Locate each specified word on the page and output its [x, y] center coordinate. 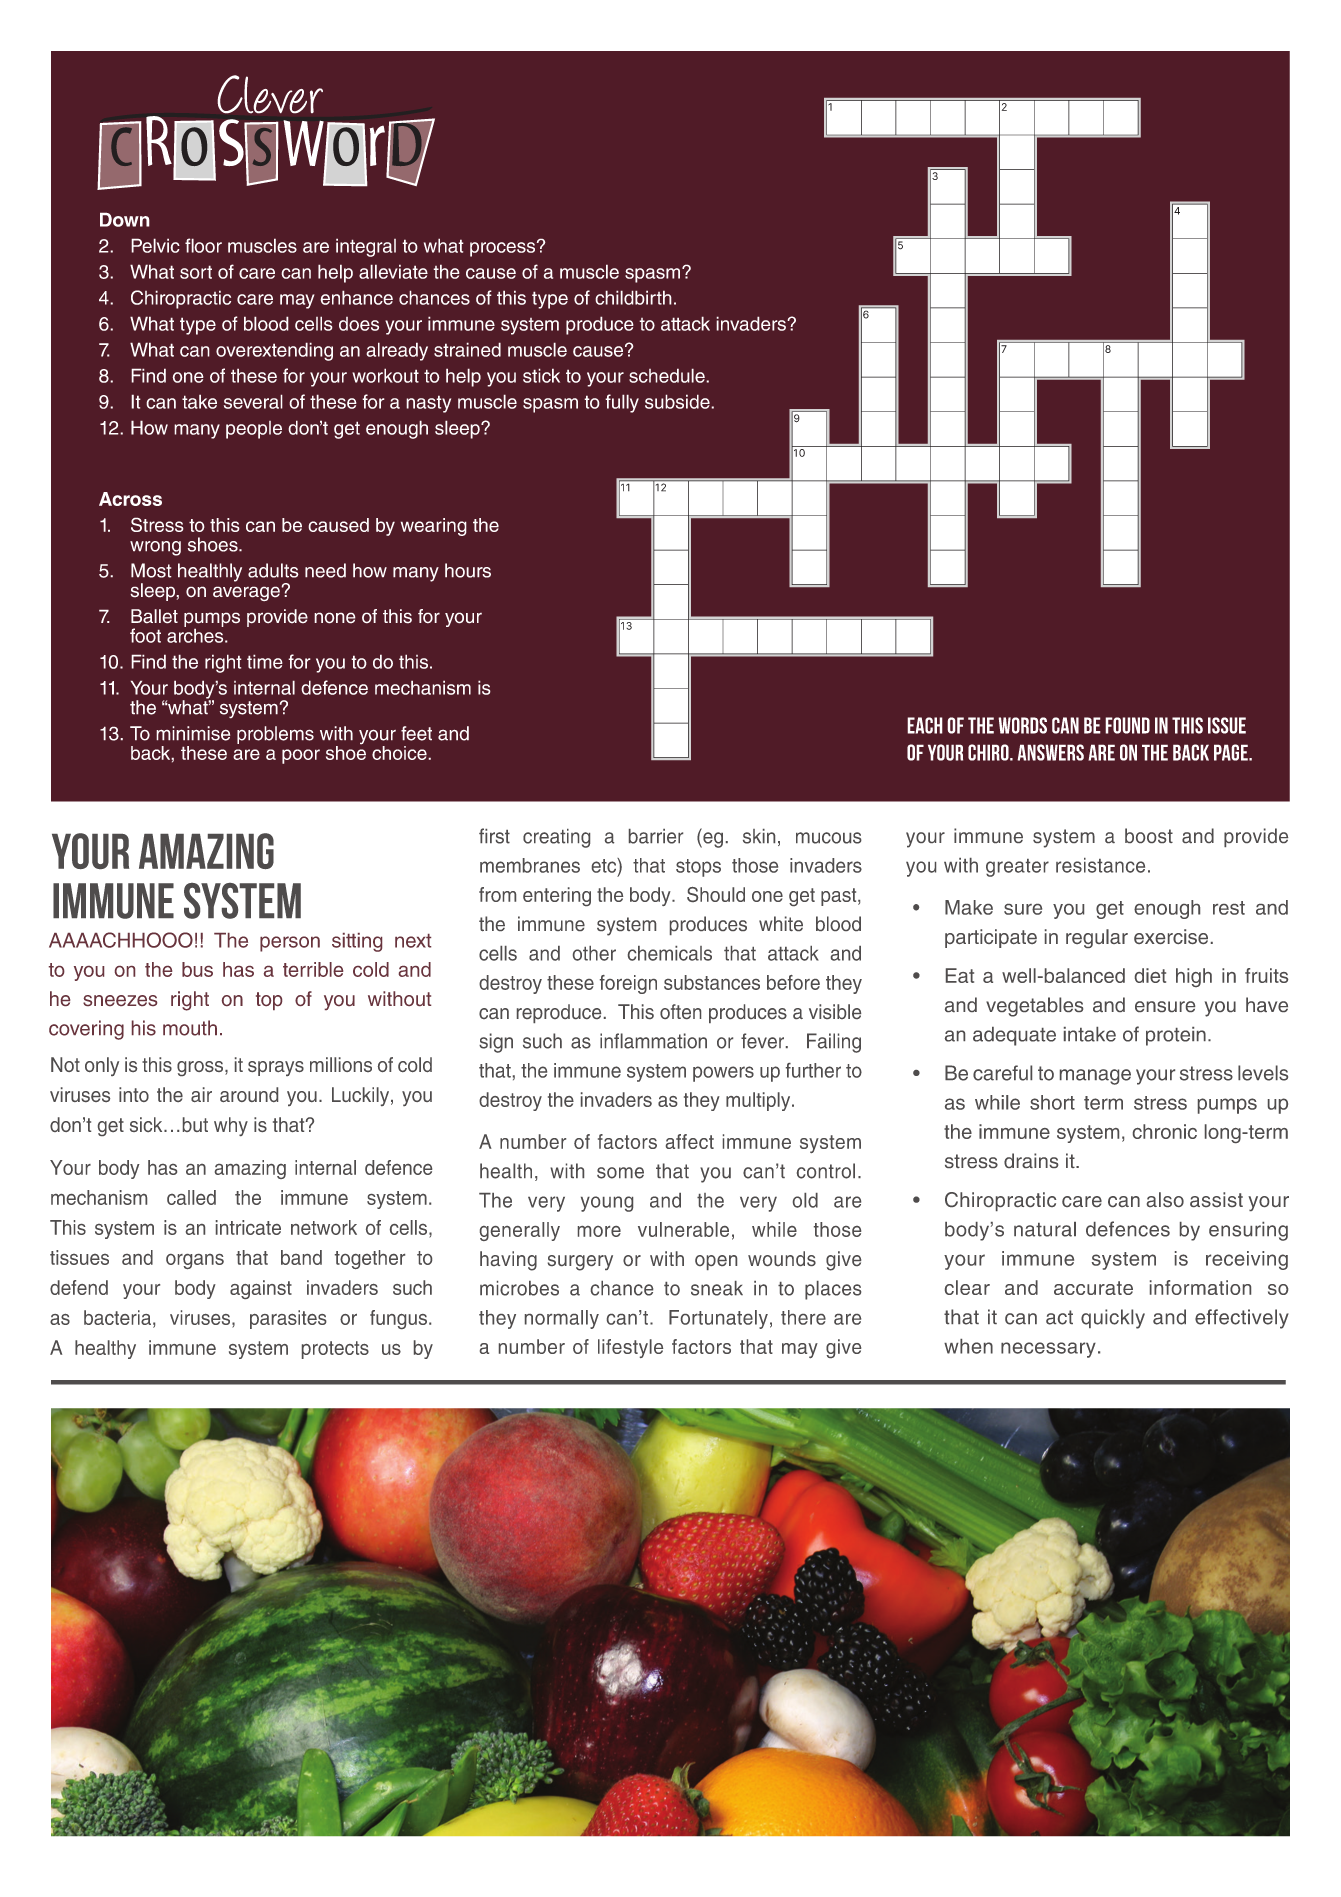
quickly [1113, 1319]
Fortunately [718, 1319]
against [261, 1289]
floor [203, 245]
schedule [668, 375]
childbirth [633, 297]
